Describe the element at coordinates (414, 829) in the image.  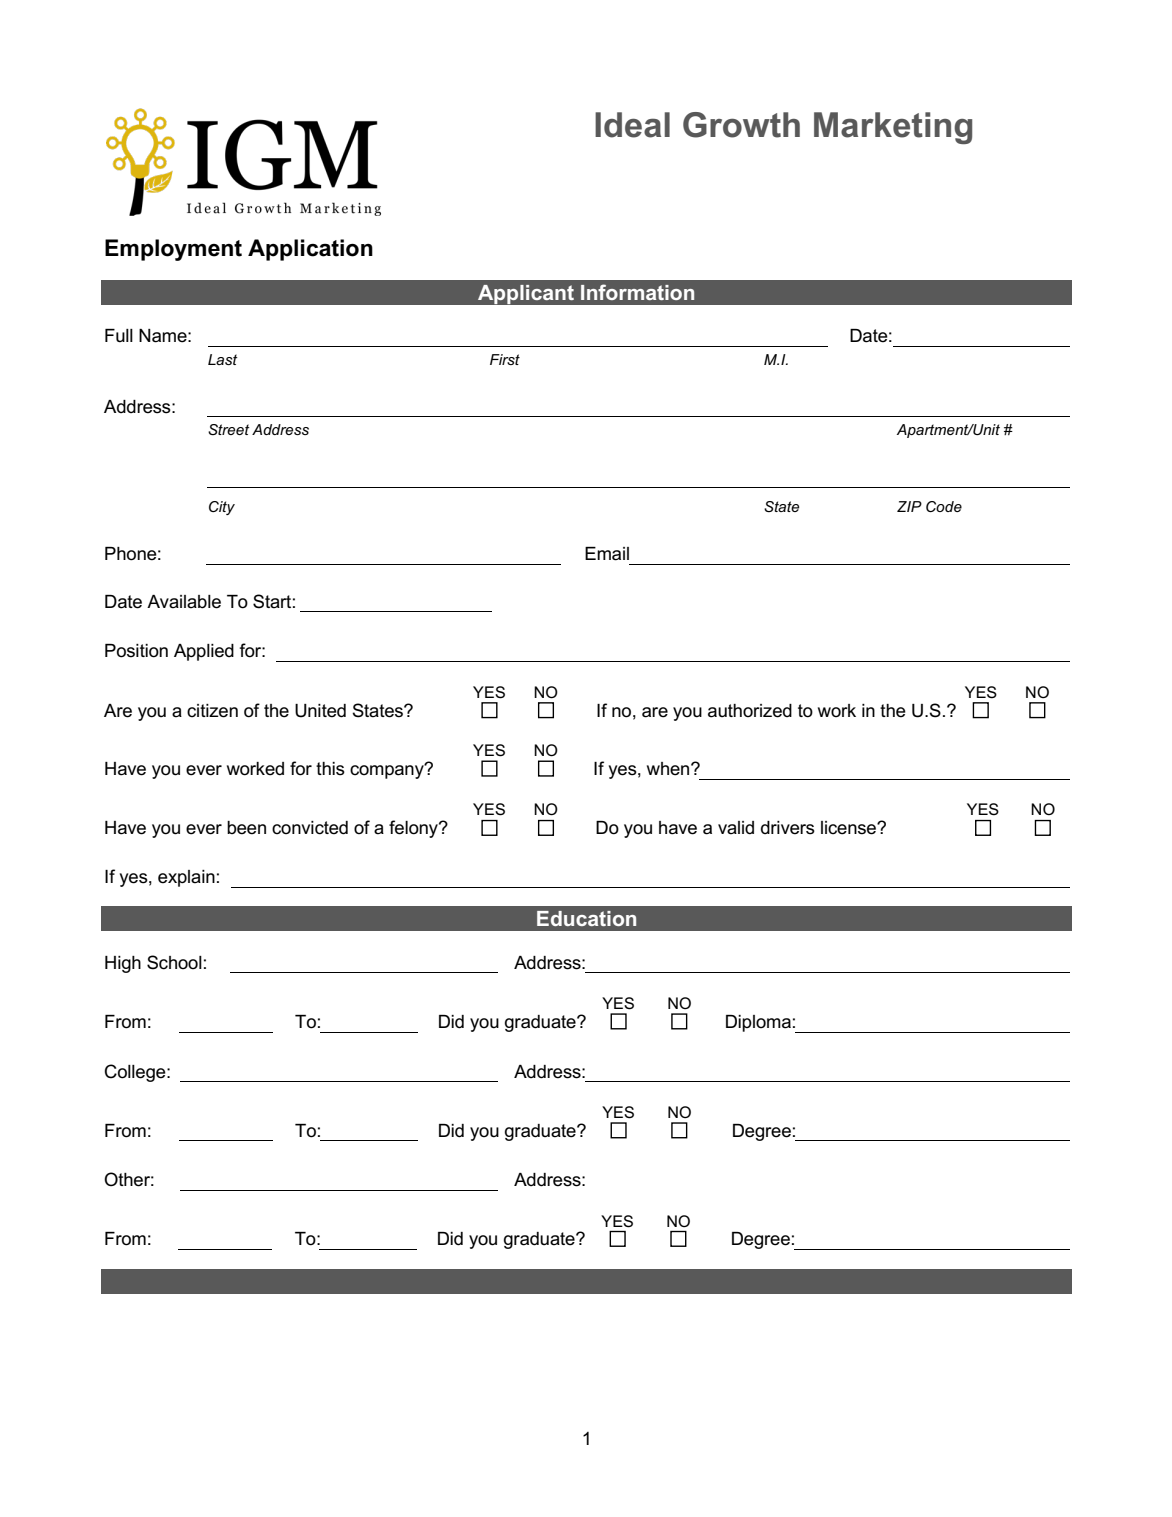
I see `felony` at that location.
